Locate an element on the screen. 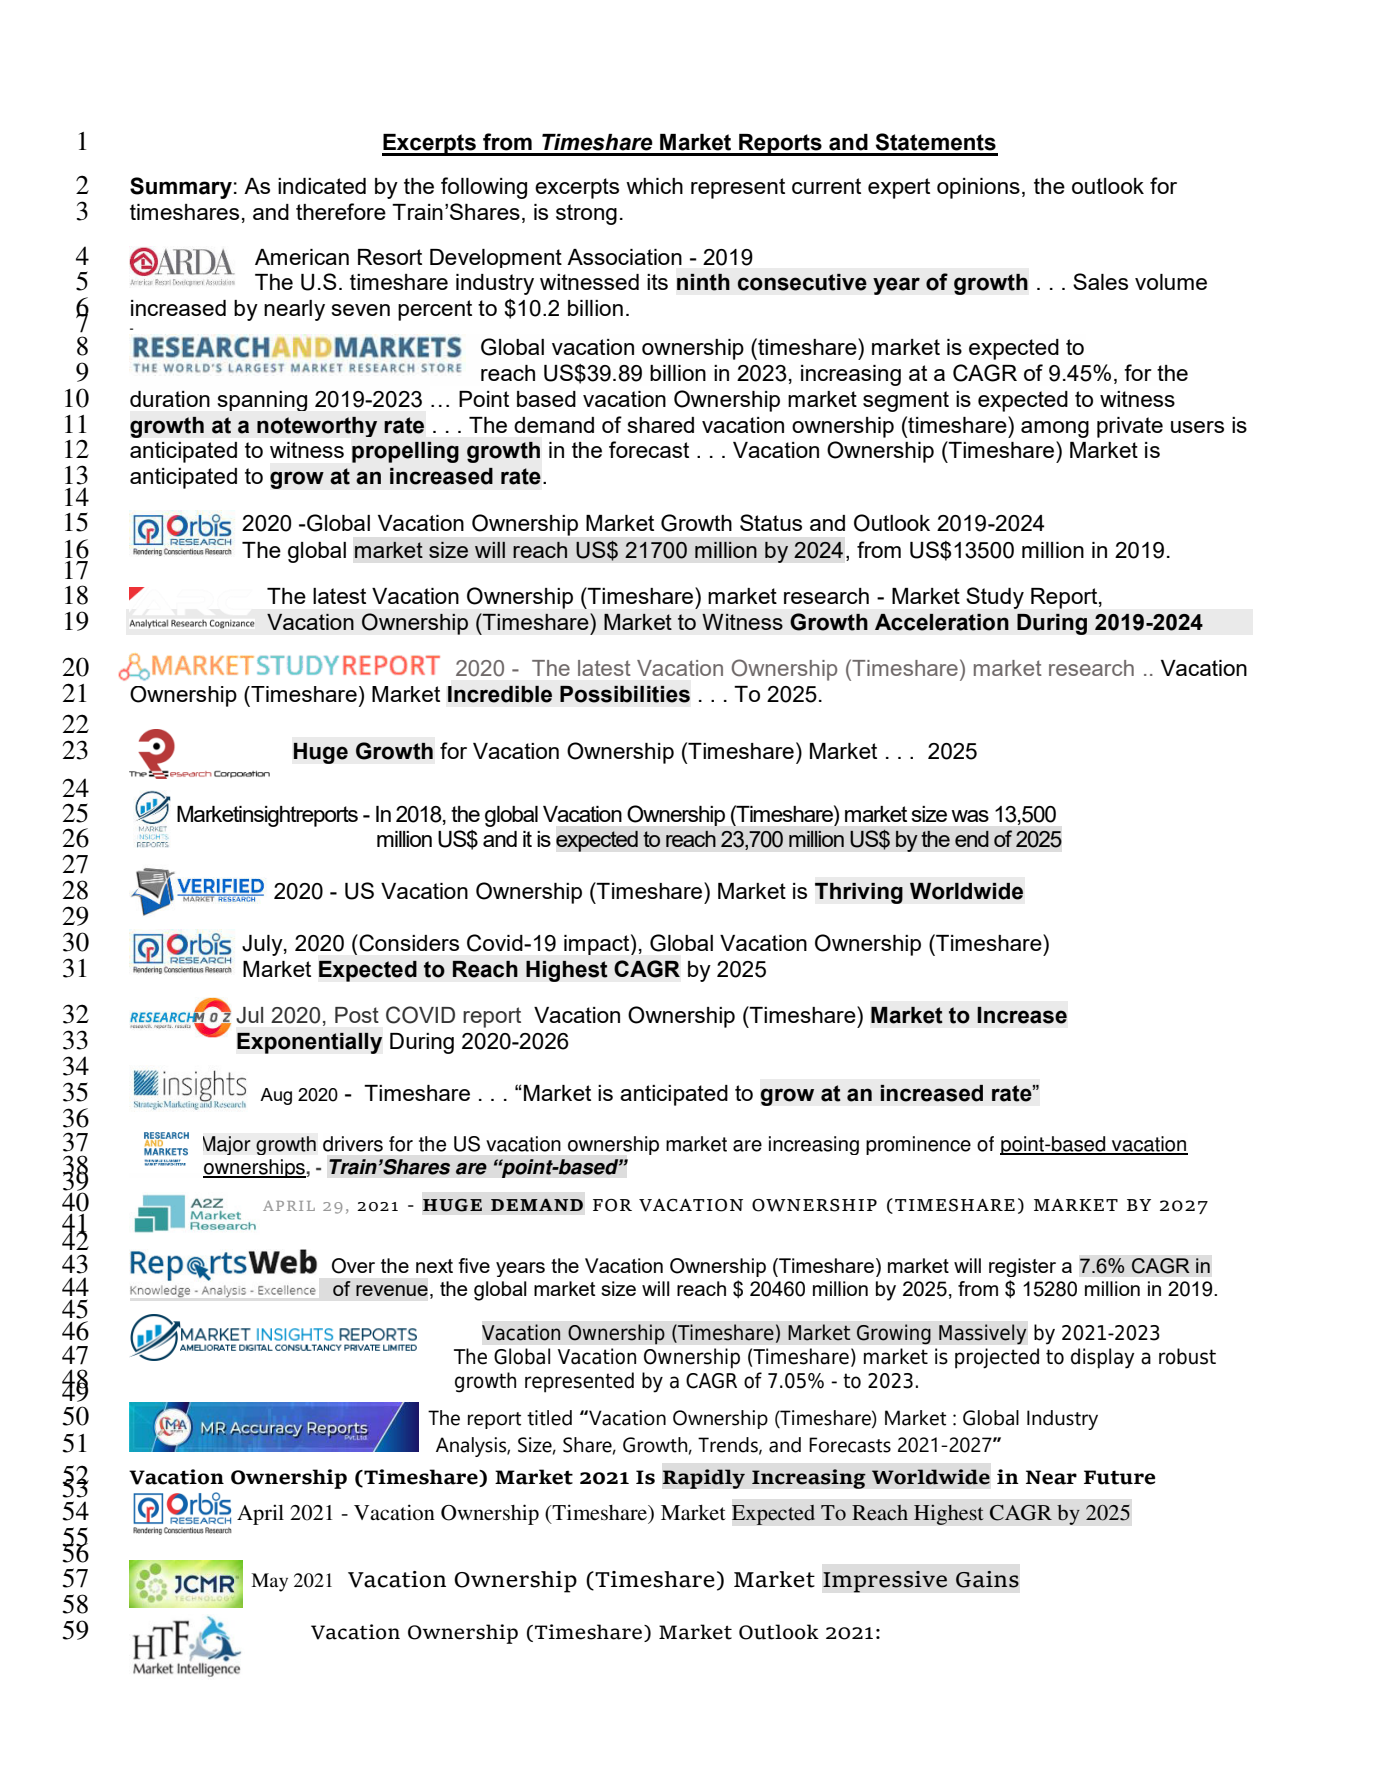  Sales is located at coordinates (1100, 281).
